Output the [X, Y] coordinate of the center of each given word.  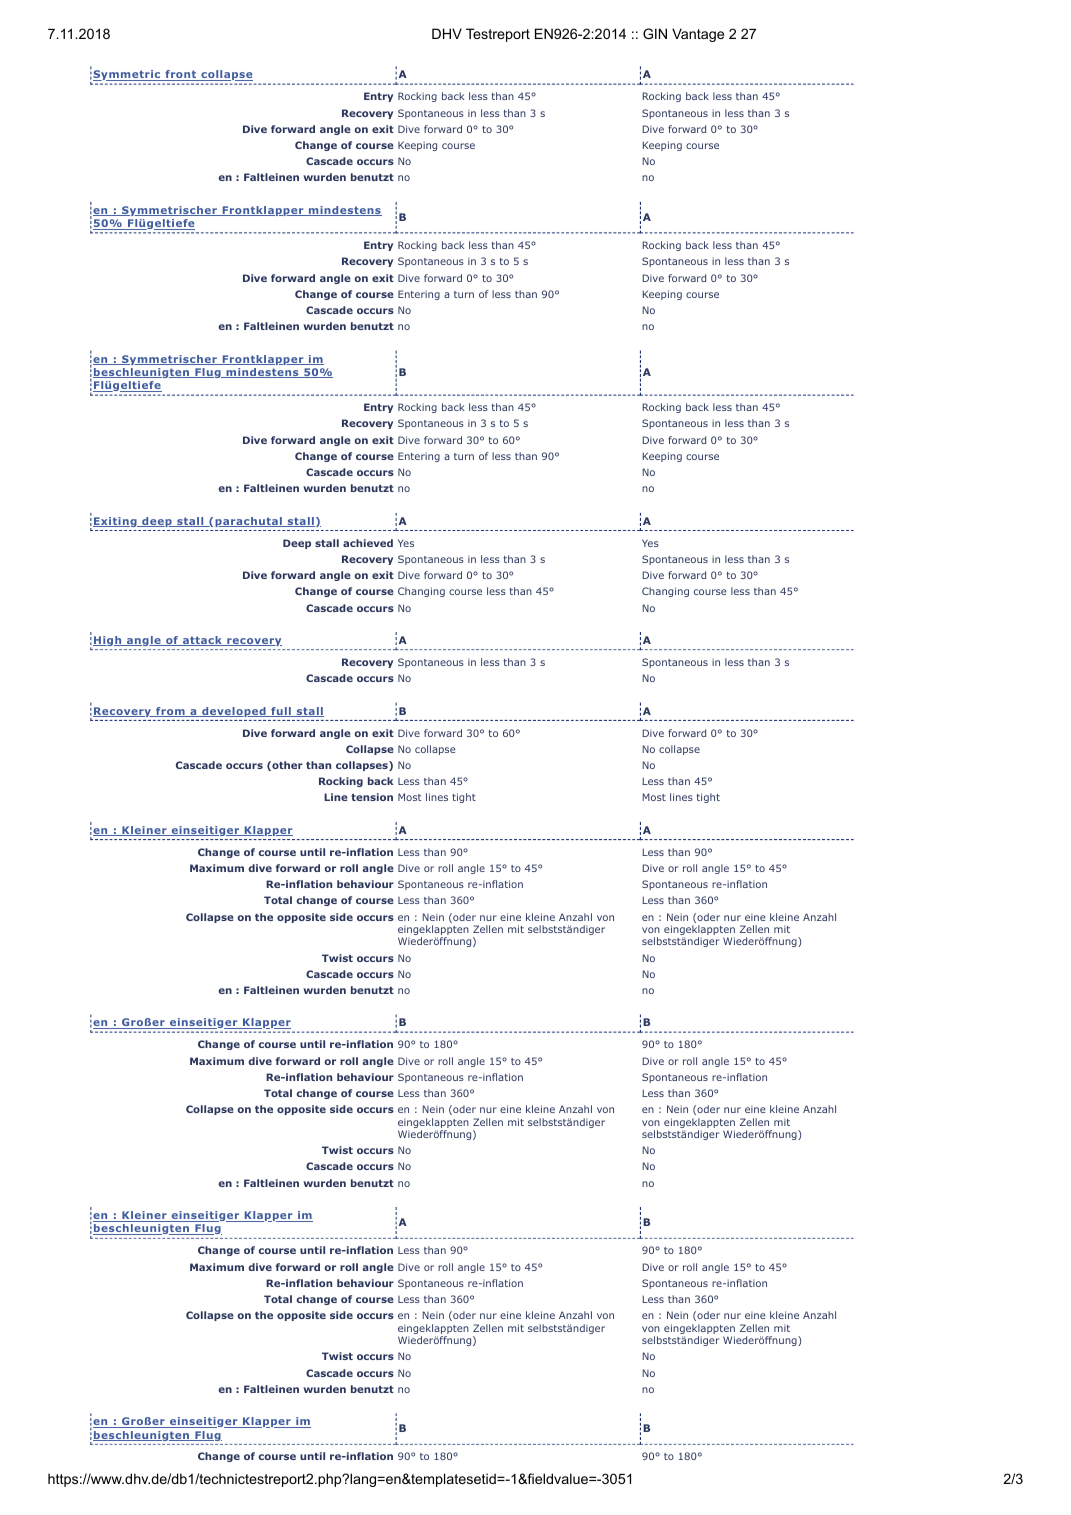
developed [234, 712]
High [108, 641]
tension [372, 797]
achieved [368, 543]
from [170, 712]
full [281, 712]
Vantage [698, 35]
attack [202, 641]
